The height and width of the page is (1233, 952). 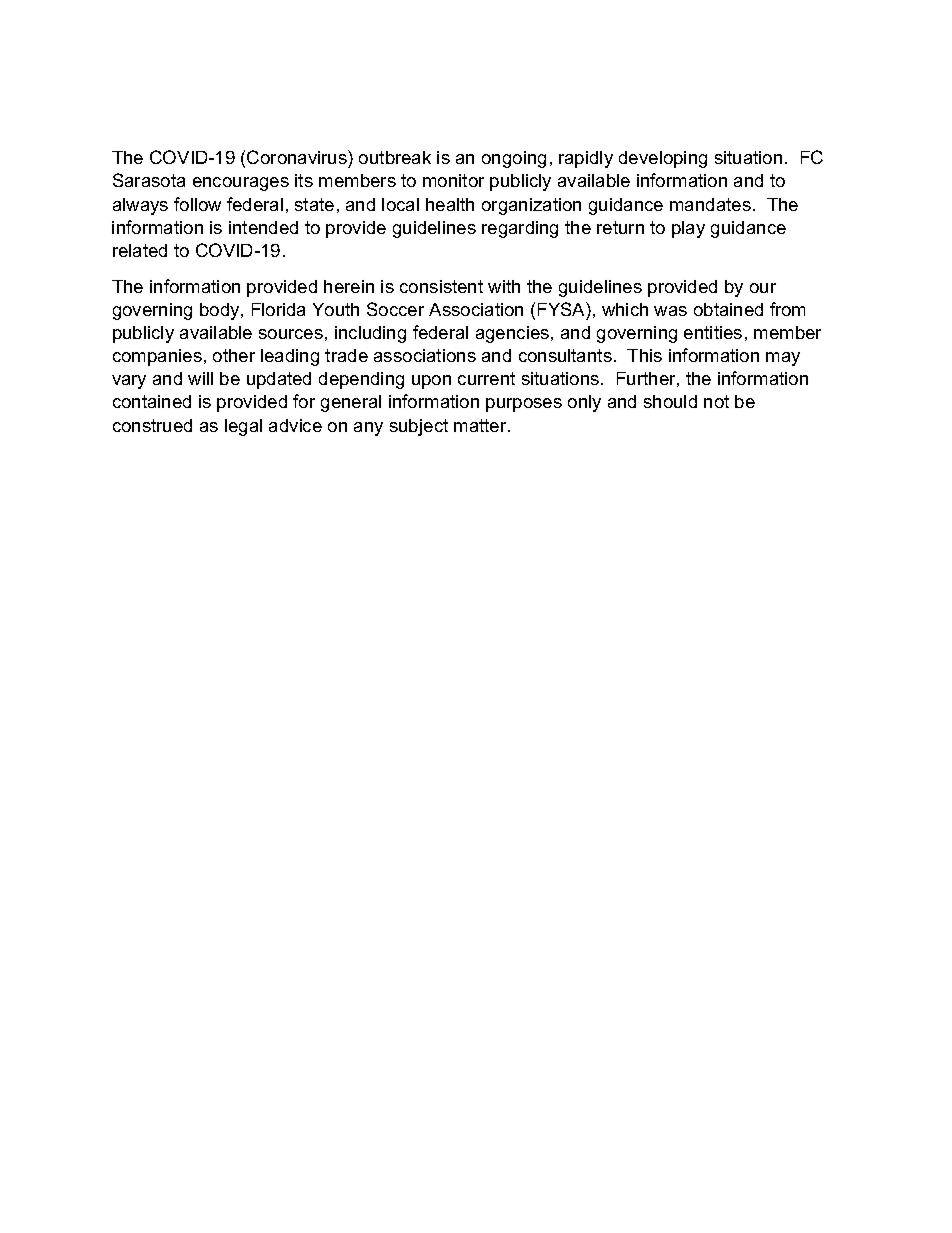 What do you see at coordinates (481, 425) in the page?
I see `matter` at bounding box center [481, 425].
